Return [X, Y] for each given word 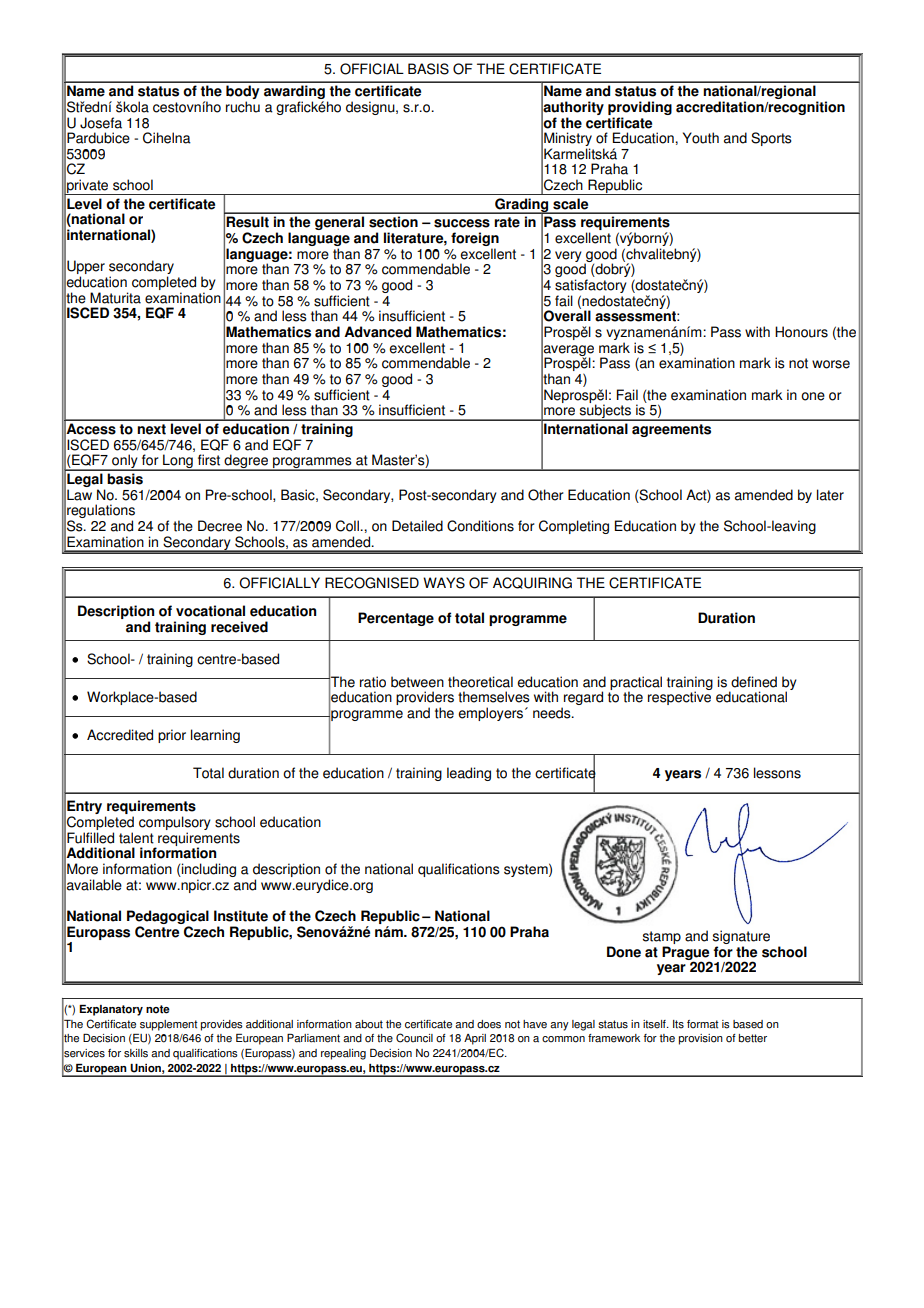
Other [546, 495]
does [489, 1024]
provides [222, 1025]
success [462, 223]
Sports [771, 139]
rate [507, 222]
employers [492, 714]
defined [754, 682]
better [753, 1038]
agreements [671, 430]
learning [215, 736]
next [151, 429]
